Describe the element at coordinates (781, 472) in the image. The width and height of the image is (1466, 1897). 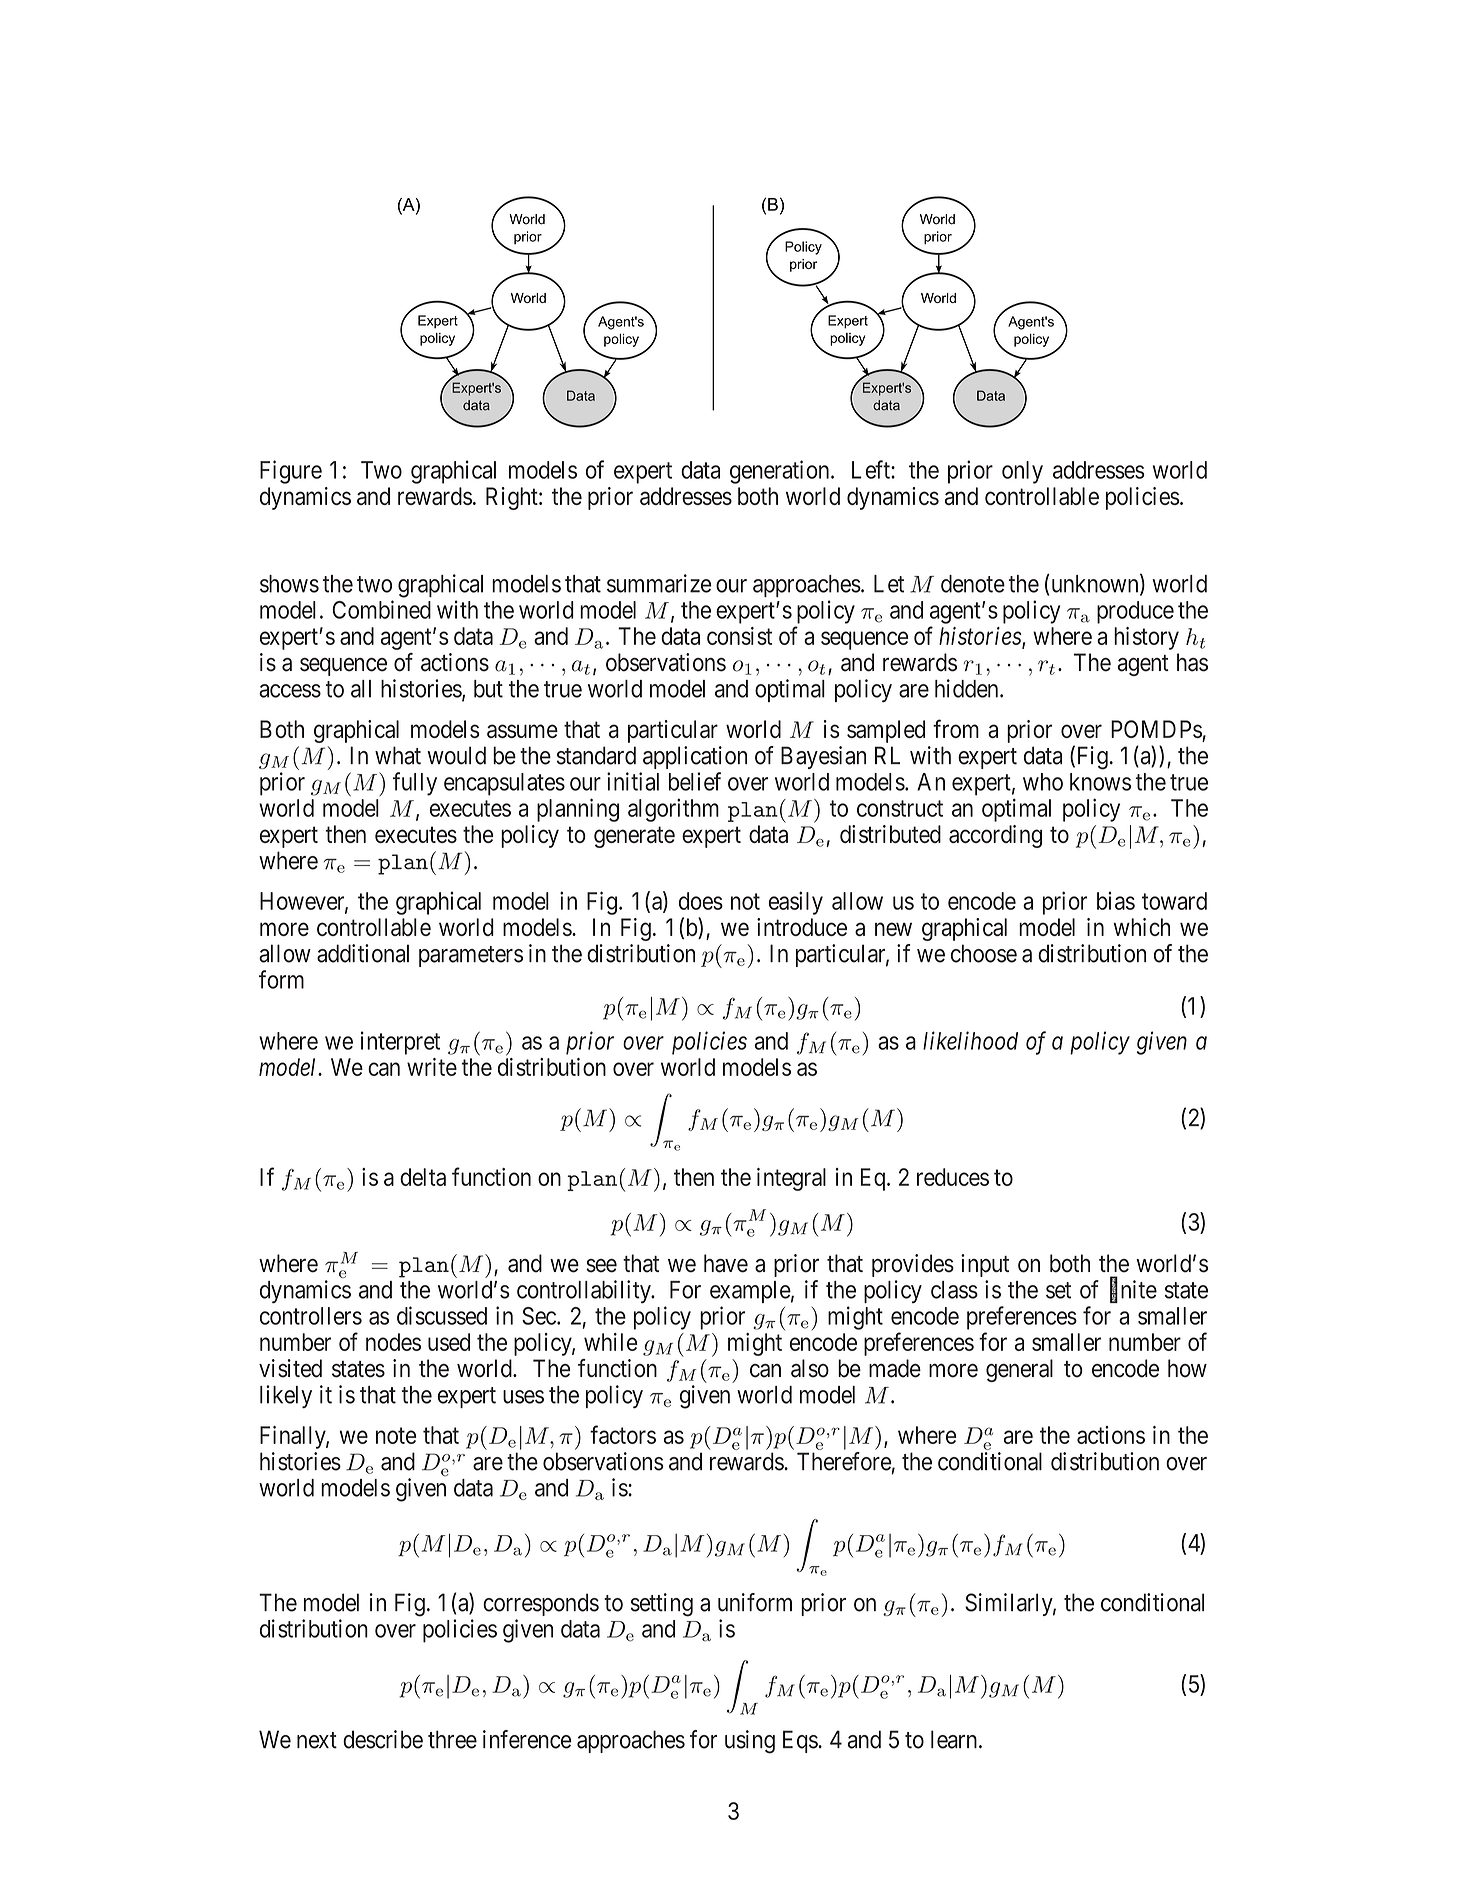
I see `generation` at that location.
